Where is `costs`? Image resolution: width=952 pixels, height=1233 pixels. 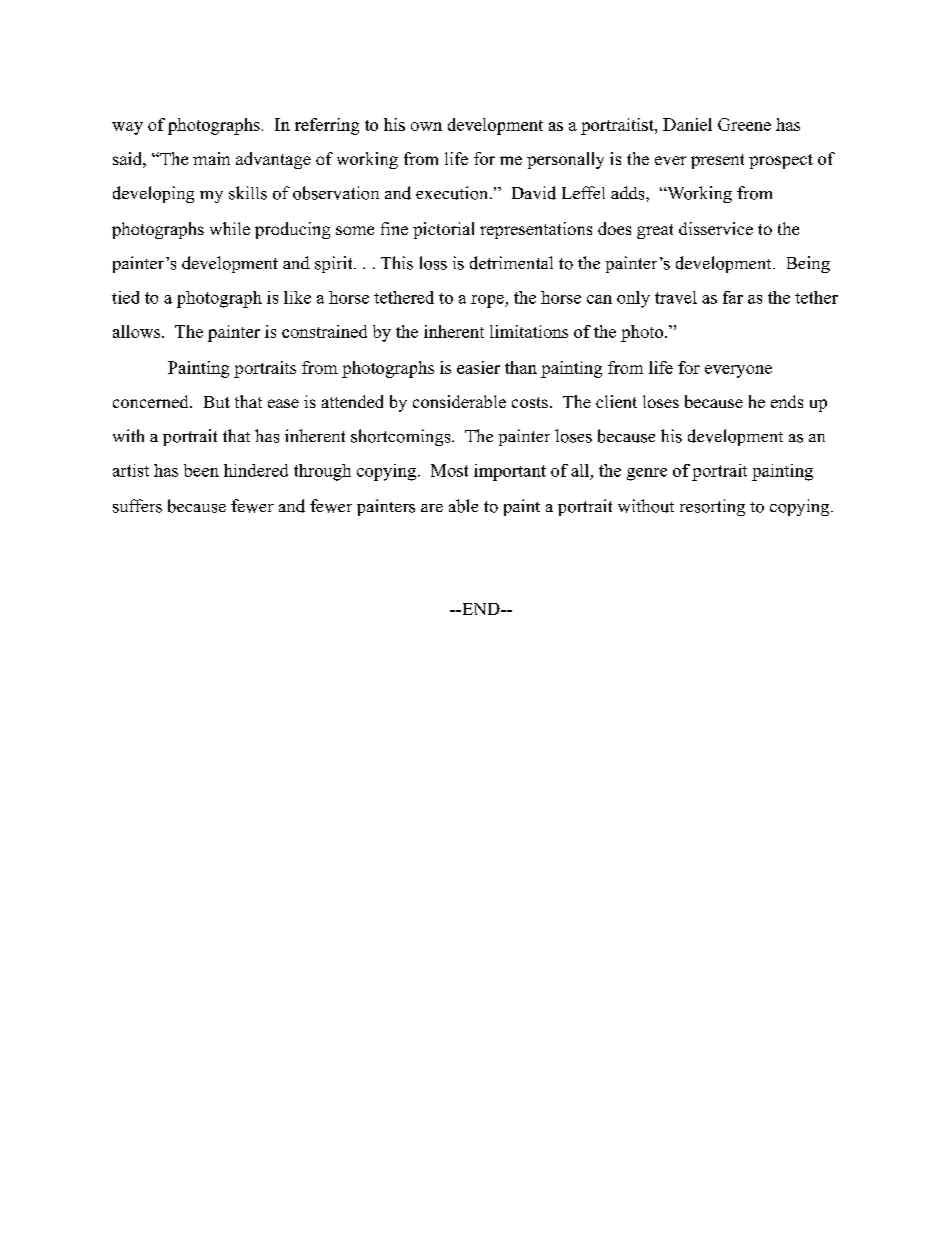
costs is located at coordinates (530, 402).
